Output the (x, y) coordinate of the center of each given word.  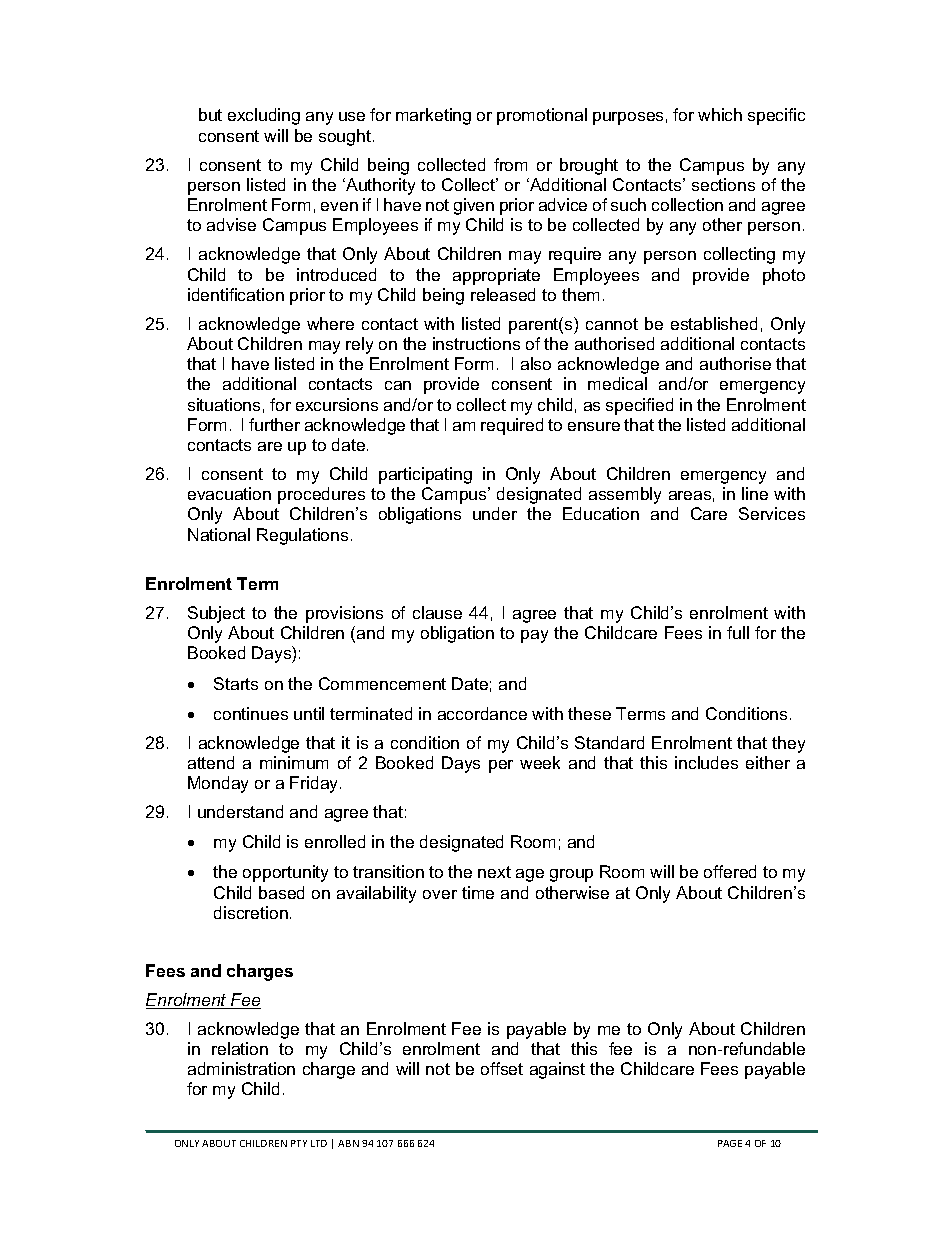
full (738, 632)
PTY (299, 1143)
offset (502, 1068)
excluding (264, 116)
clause (437, 612)
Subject (216, 614)
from (510, 164)
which (720, 114)
